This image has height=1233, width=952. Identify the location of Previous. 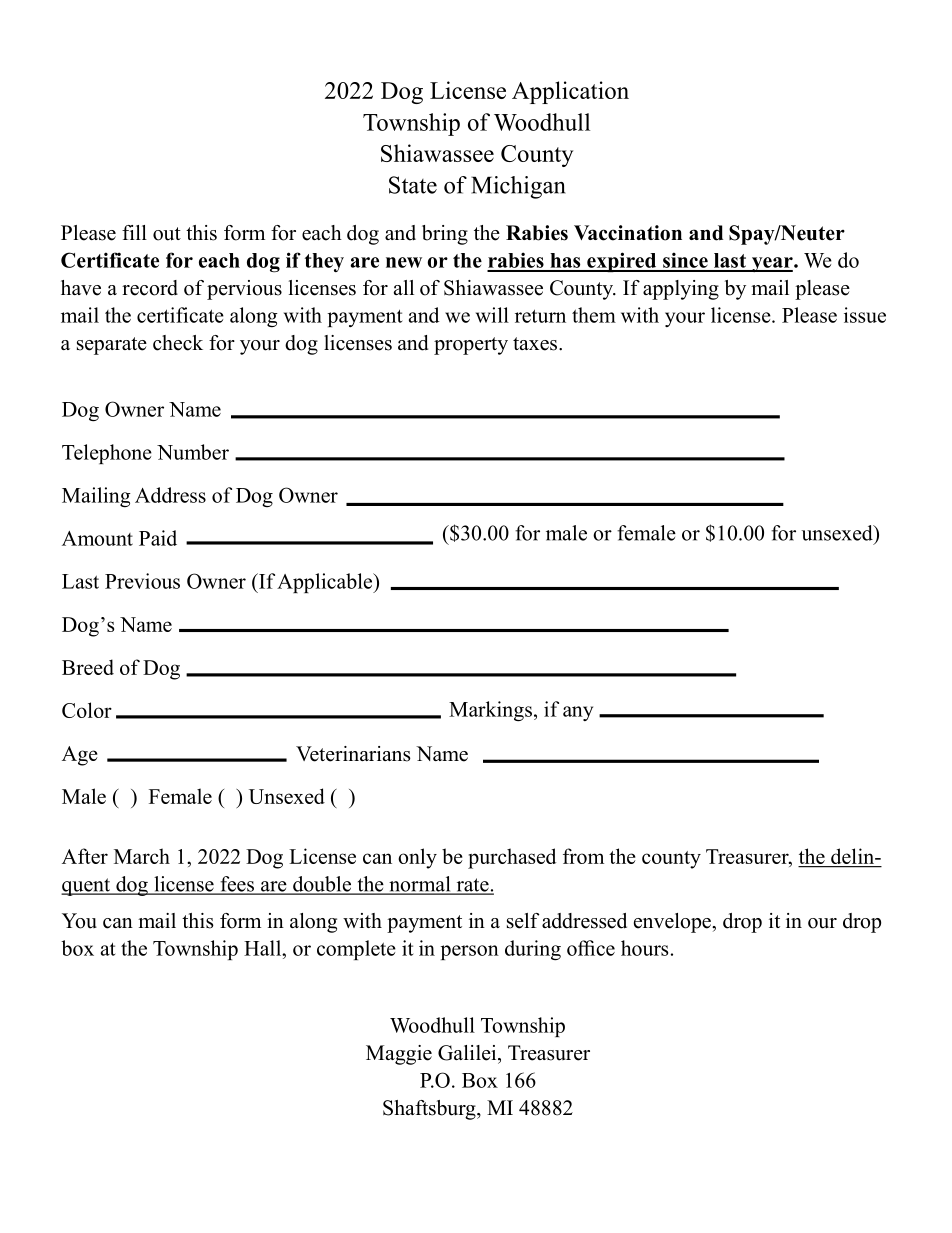
(142, 581).
